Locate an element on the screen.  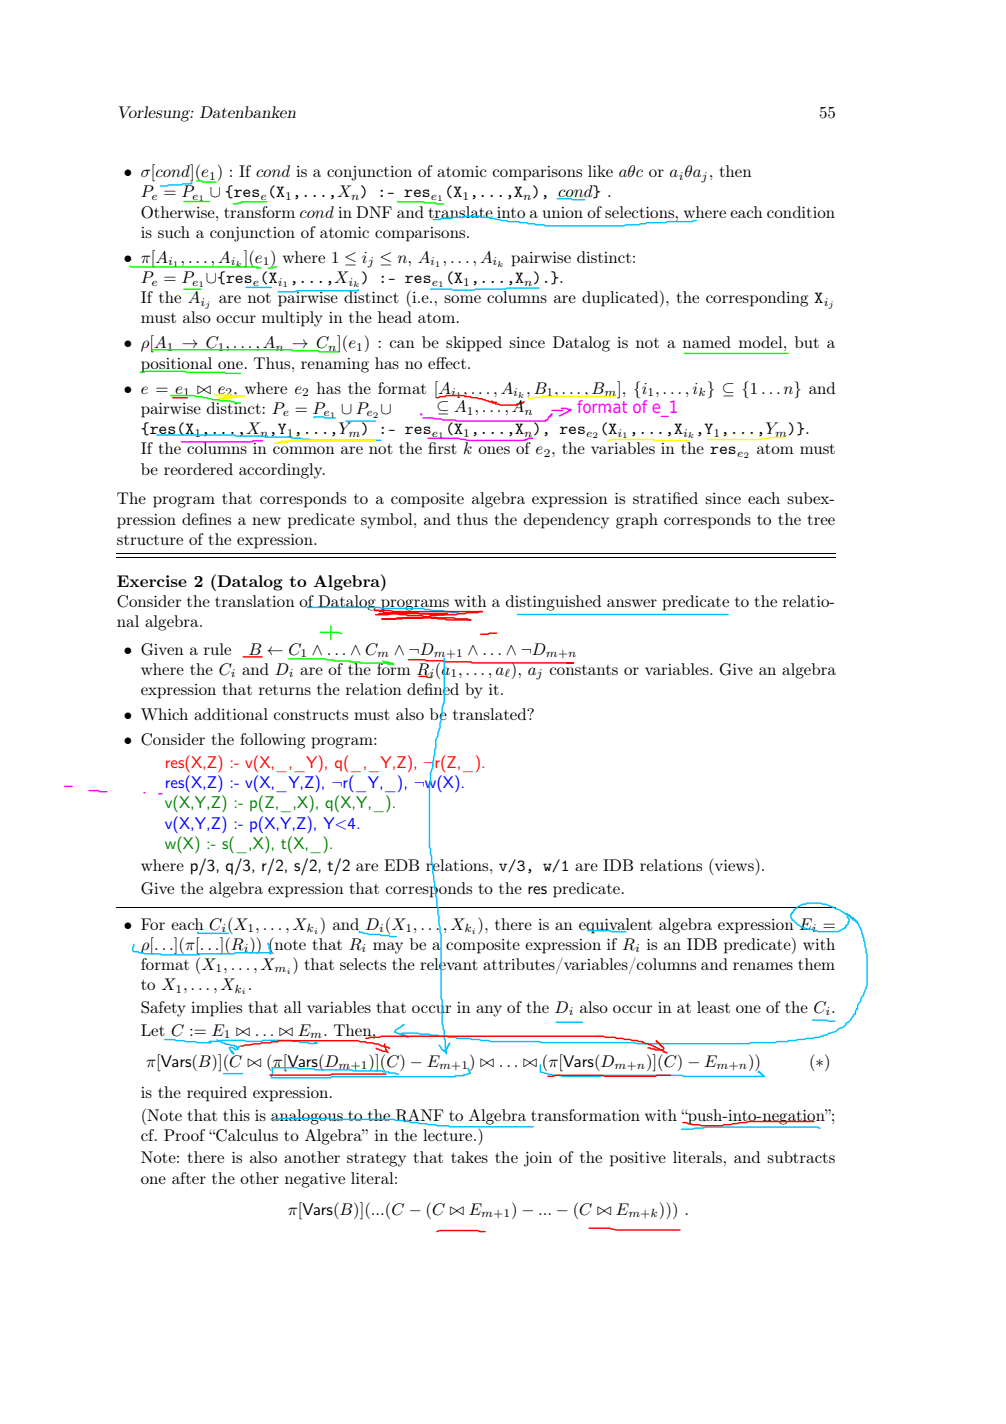
takes is located at coordinates (469, 1157).
